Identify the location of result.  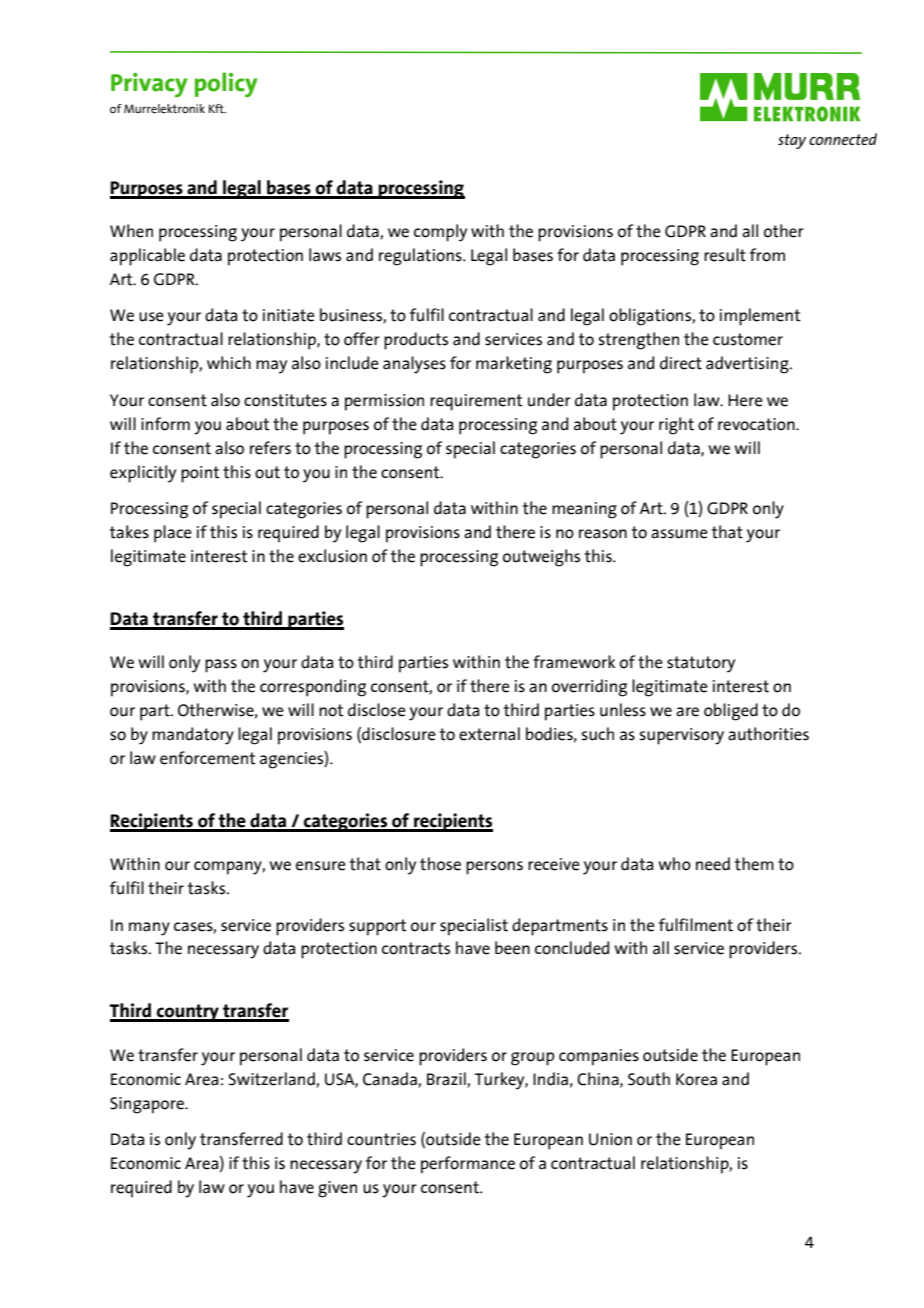
(725, 255).
